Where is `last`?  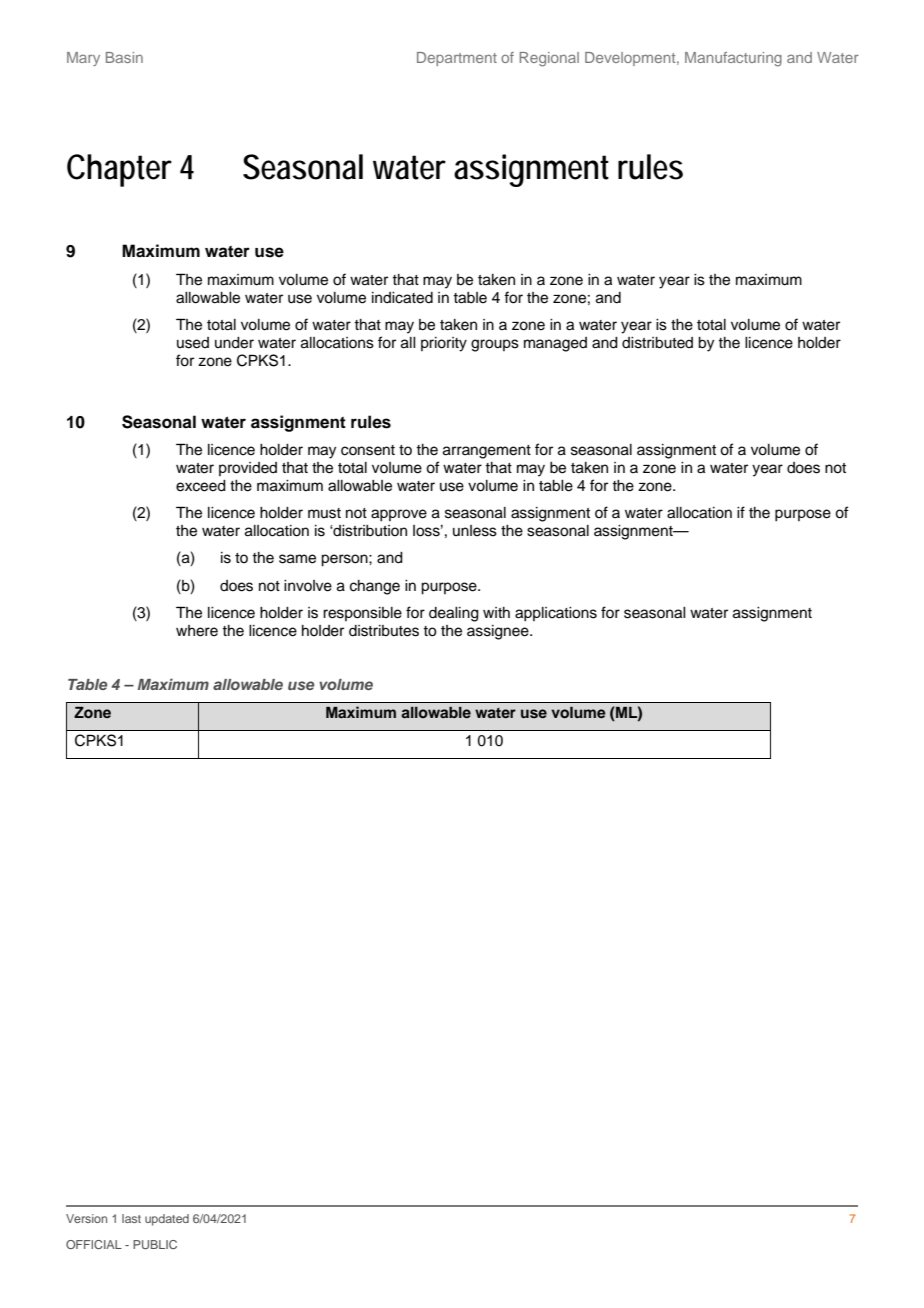
last is located at coordinates (131, 1218).
